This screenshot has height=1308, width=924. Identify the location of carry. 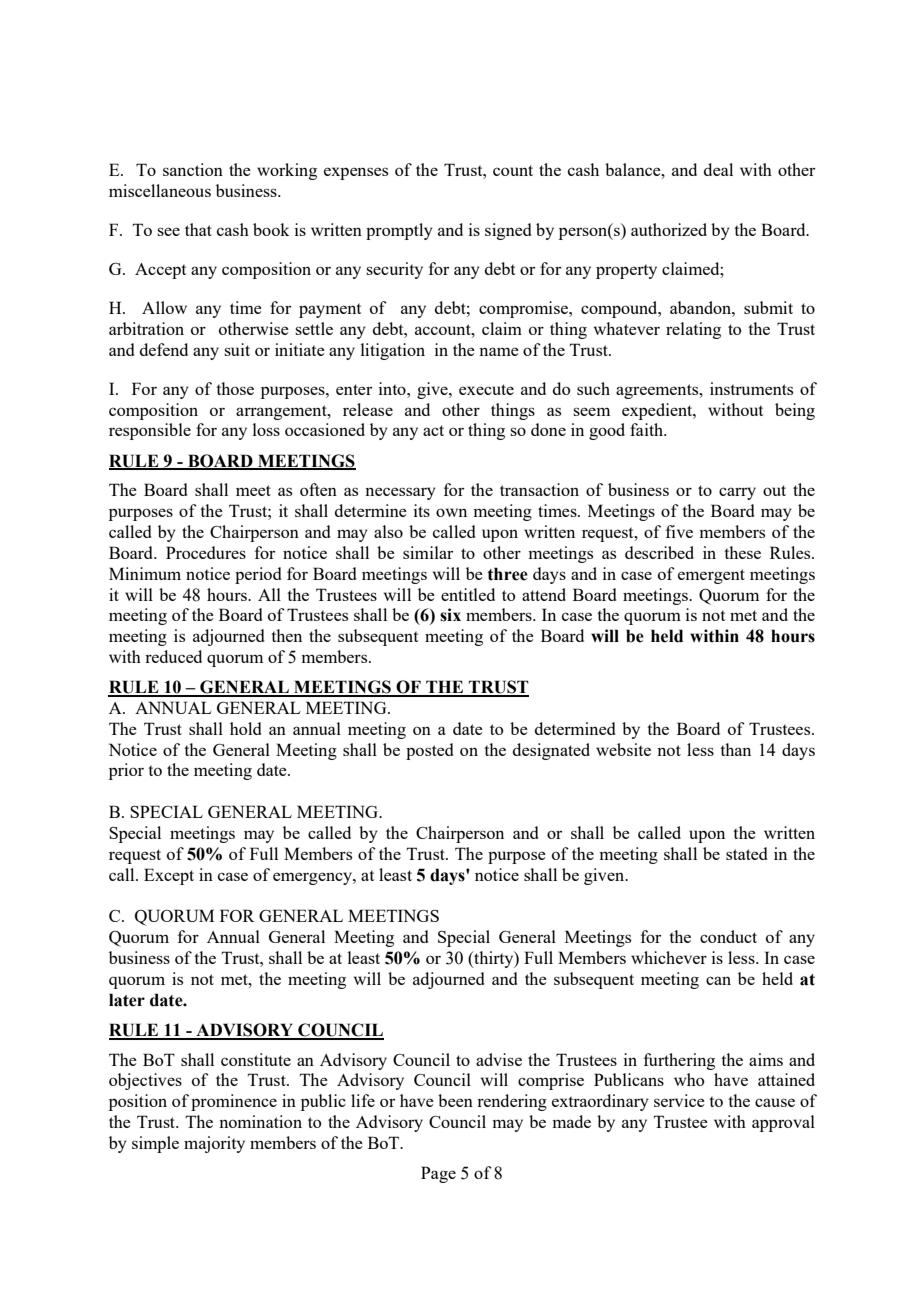
(737, 493).
